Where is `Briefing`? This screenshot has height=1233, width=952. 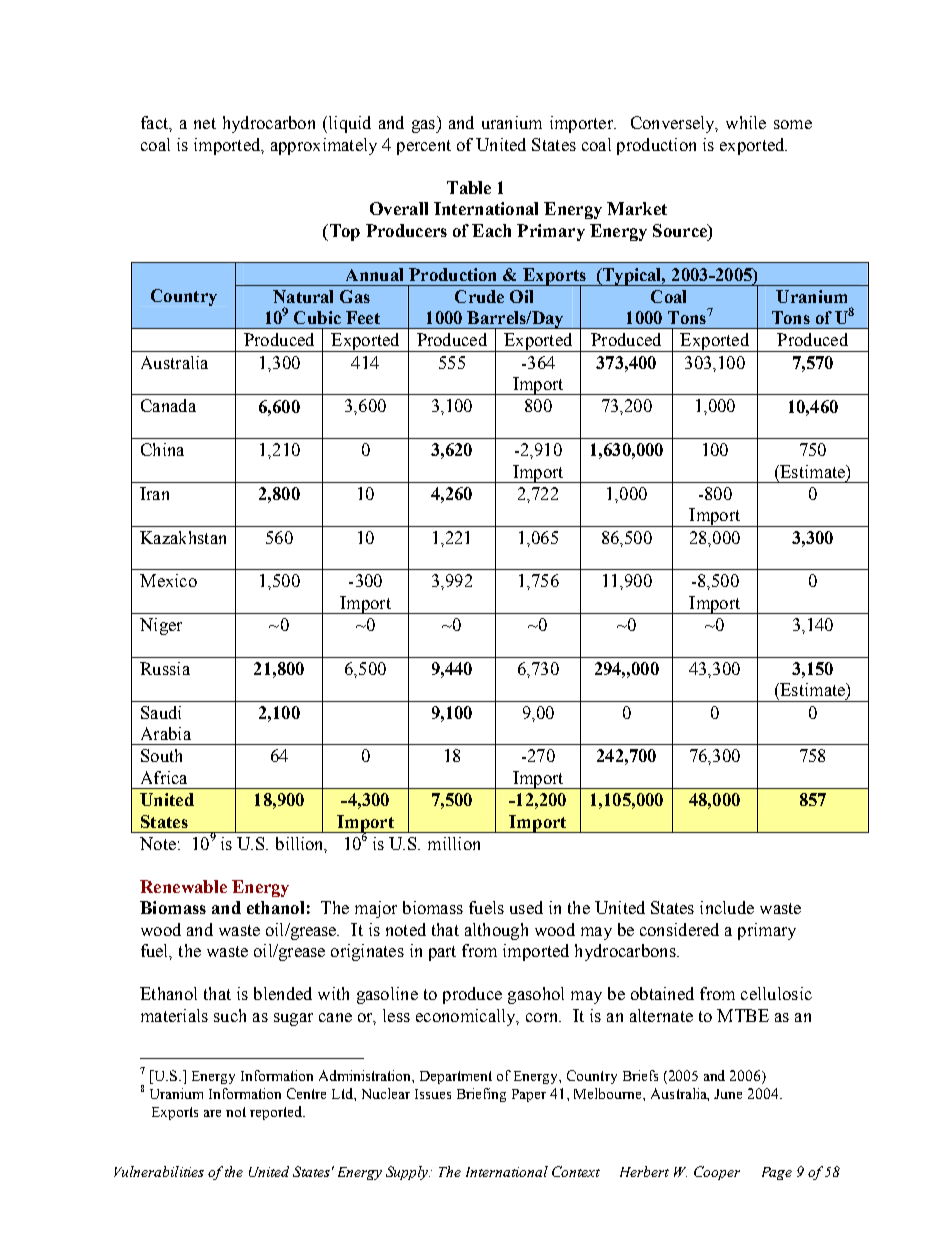
Briefing is located at coordinates (481, 1095).
